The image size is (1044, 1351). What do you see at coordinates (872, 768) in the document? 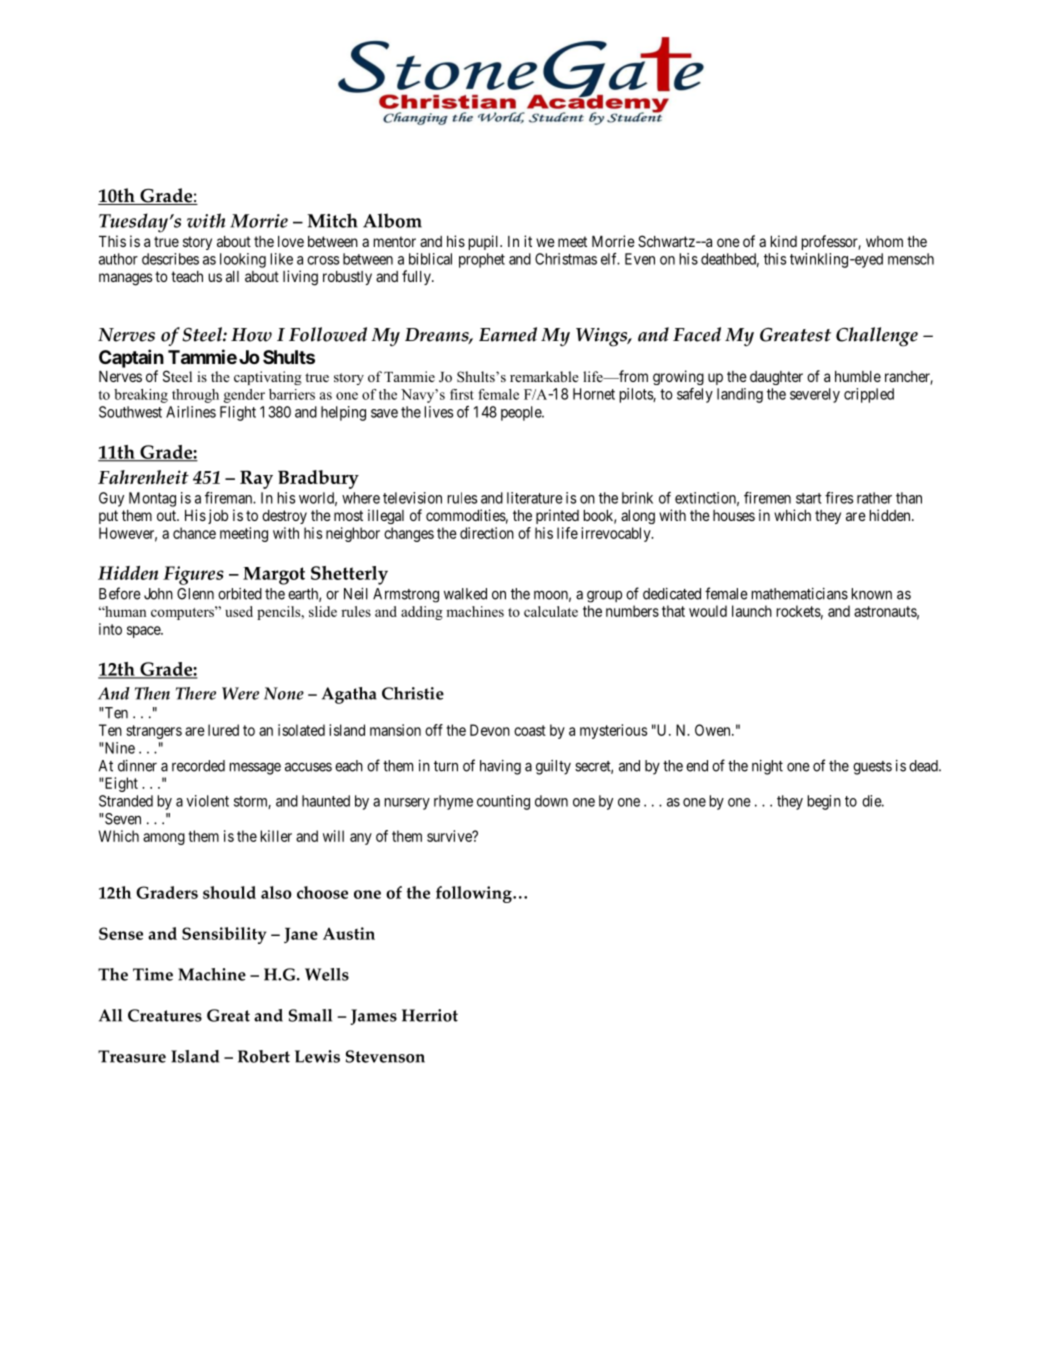
I see `guests` at bounding box center [872, 768].
